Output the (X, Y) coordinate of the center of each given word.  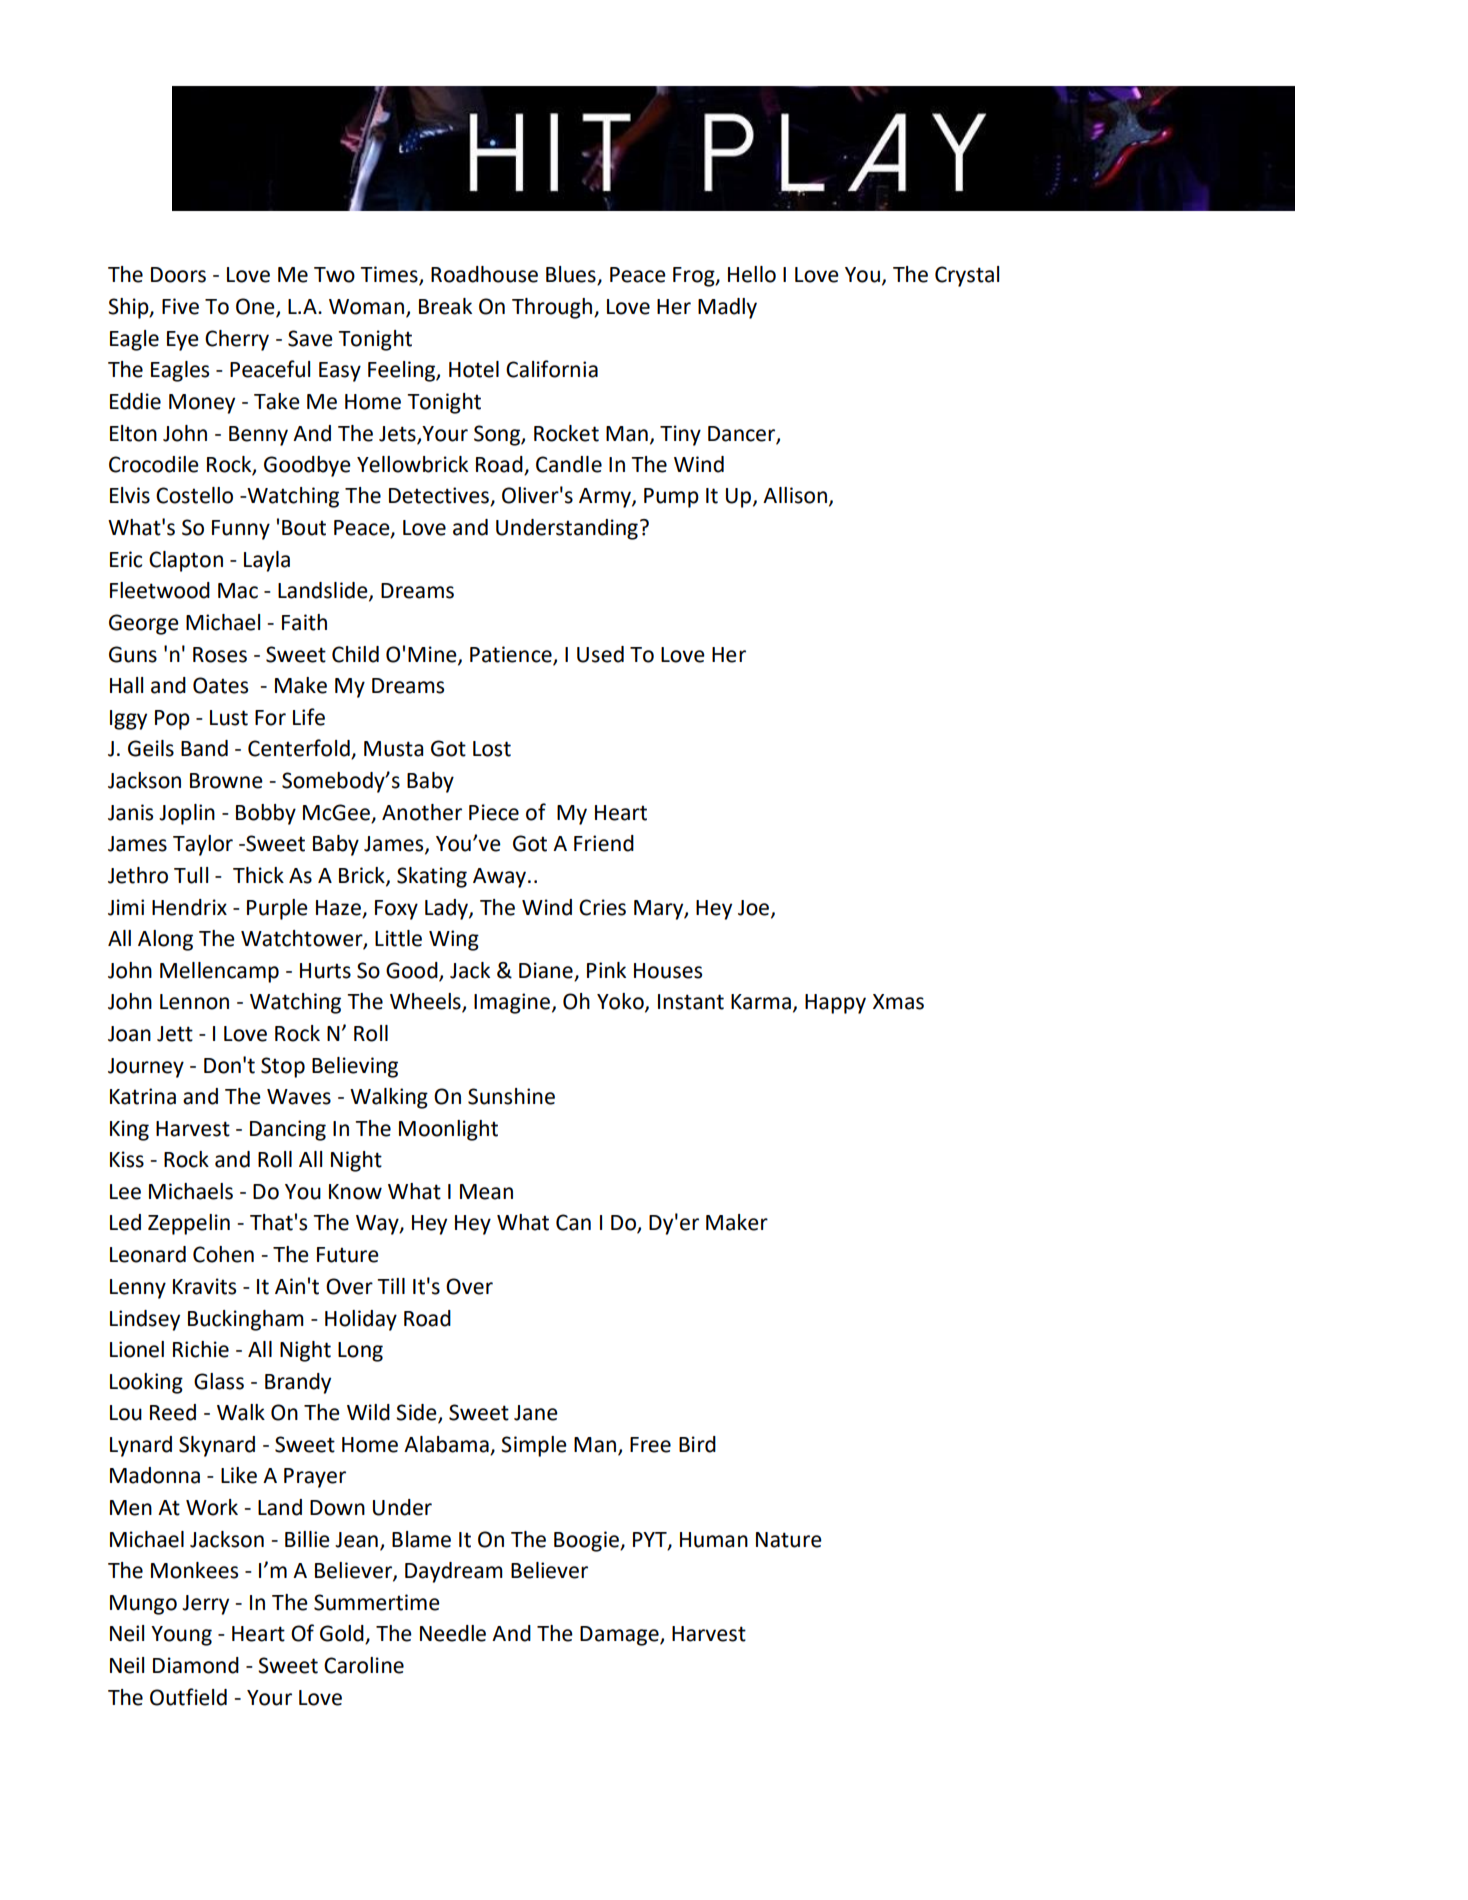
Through (553, 308)
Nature (789, 1540)
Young (181, 1636)
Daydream (454, 1572)
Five (180, 306)
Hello (752, 274)
